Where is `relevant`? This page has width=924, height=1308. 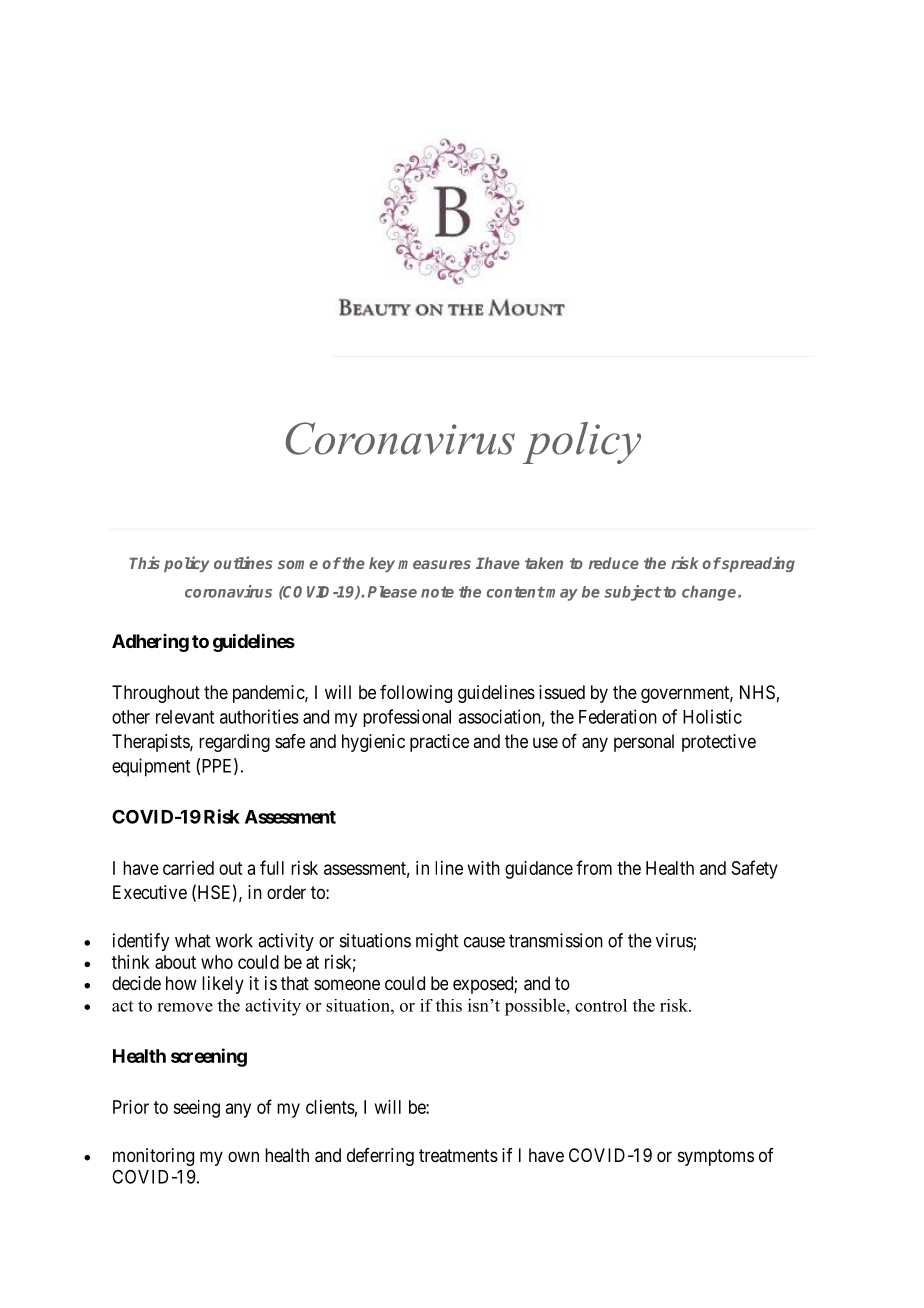
relevant is located at coordinates (185, 717).
